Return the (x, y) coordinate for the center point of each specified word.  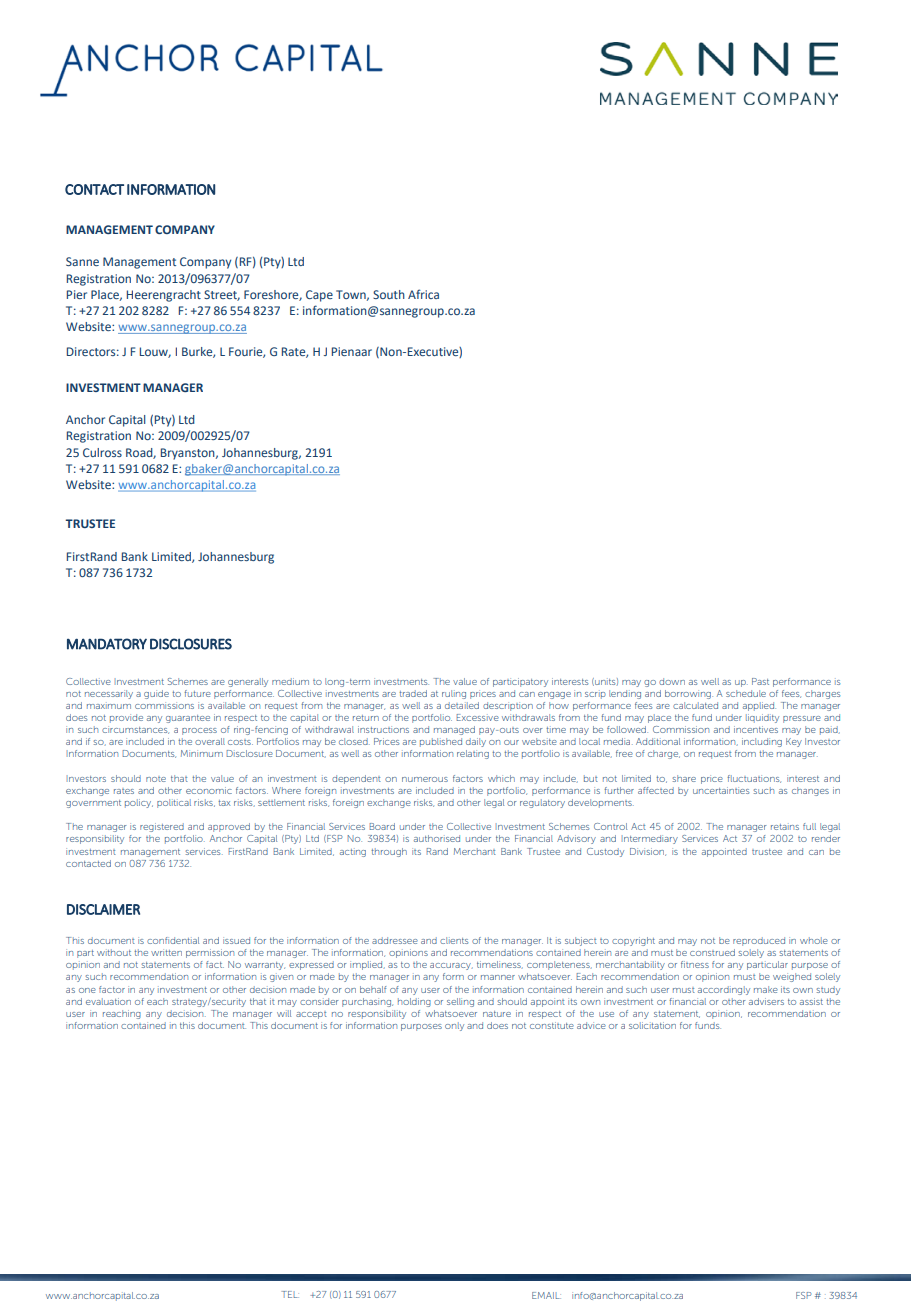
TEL (290, 1294)
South (389, 294)
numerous (425, 779)
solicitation (652, 1025)
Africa (423, 294)
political (174, 803)
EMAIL (546, 1295)
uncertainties (721, 790)
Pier (77, 294)
